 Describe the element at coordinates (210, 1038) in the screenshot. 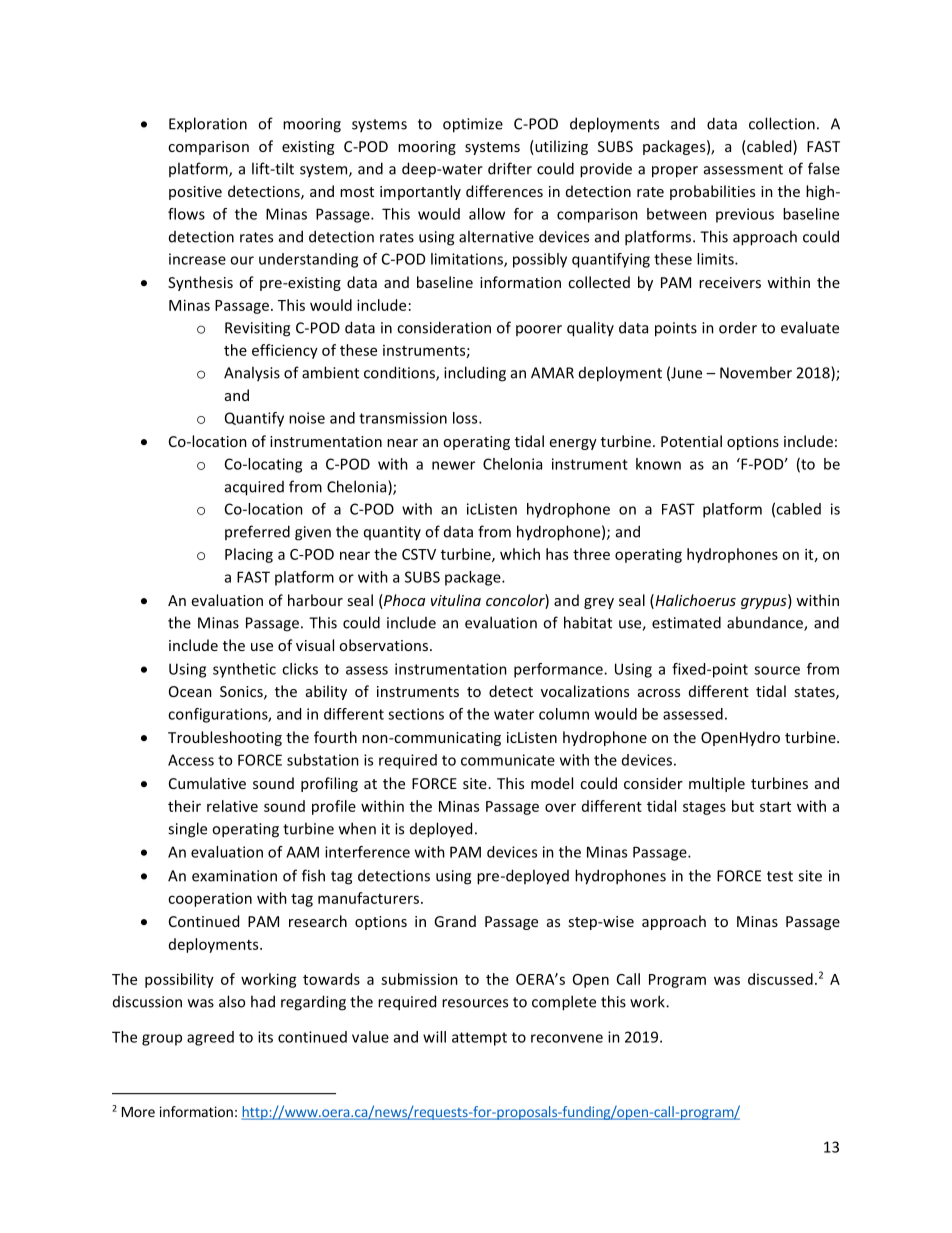

I see `agreed` at that location.
